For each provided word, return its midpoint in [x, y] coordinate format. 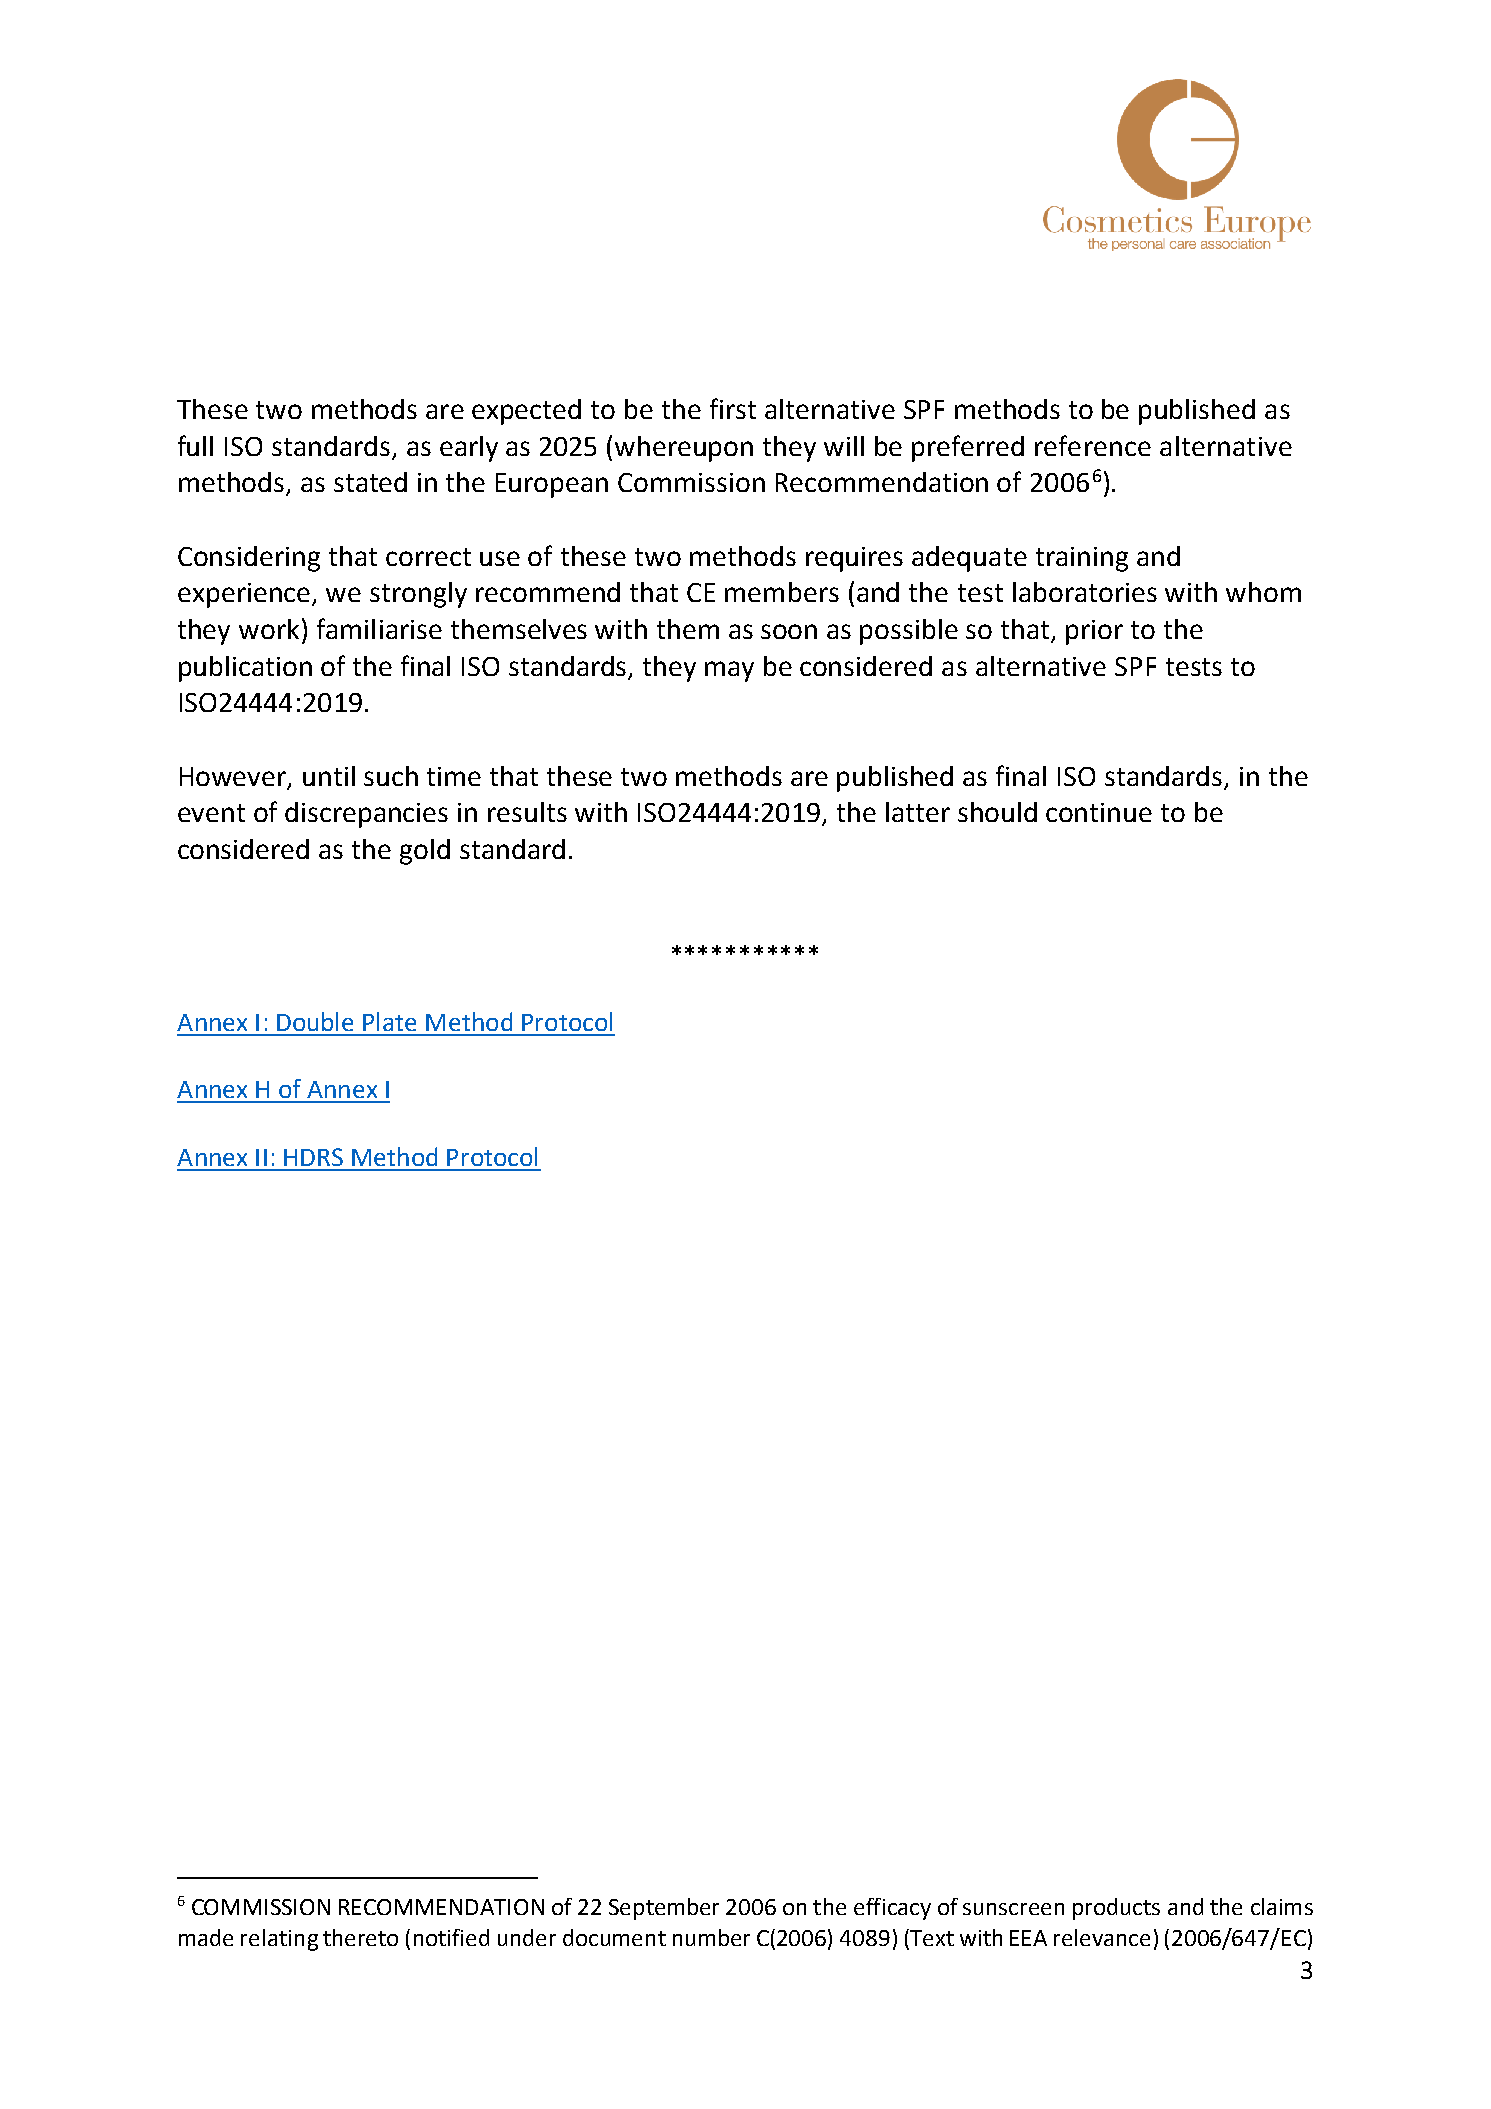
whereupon [684, 449]
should [997, 812]
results [527, 812]
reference [1093, 445]
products [1116, 1909]
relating [279, 1940]
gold [425, 852]
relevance [1102, 1937]
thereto [360, 1937]
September [664, 1909]
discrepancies [366, 815]
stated [370, 482]
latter [918, 812]
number [711, 1937]
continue [1099, 812]
